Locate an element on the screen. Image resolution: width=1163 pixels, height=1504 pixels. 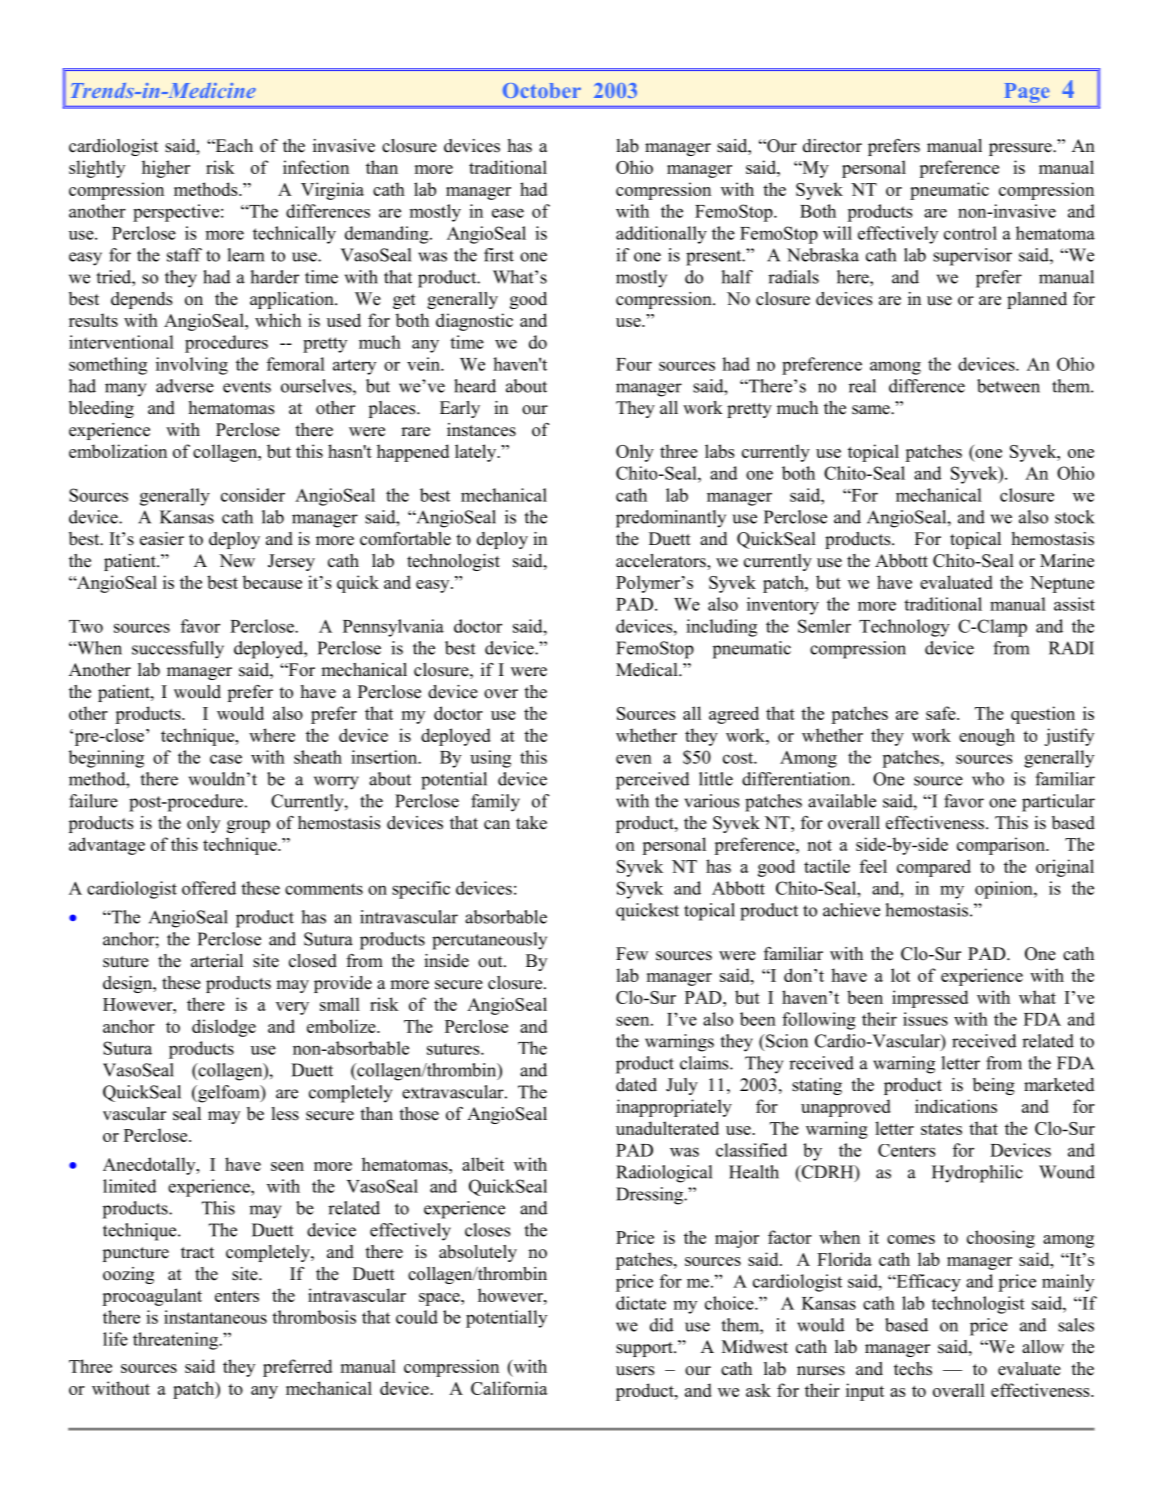
case is located at coordinates (226, 759).
